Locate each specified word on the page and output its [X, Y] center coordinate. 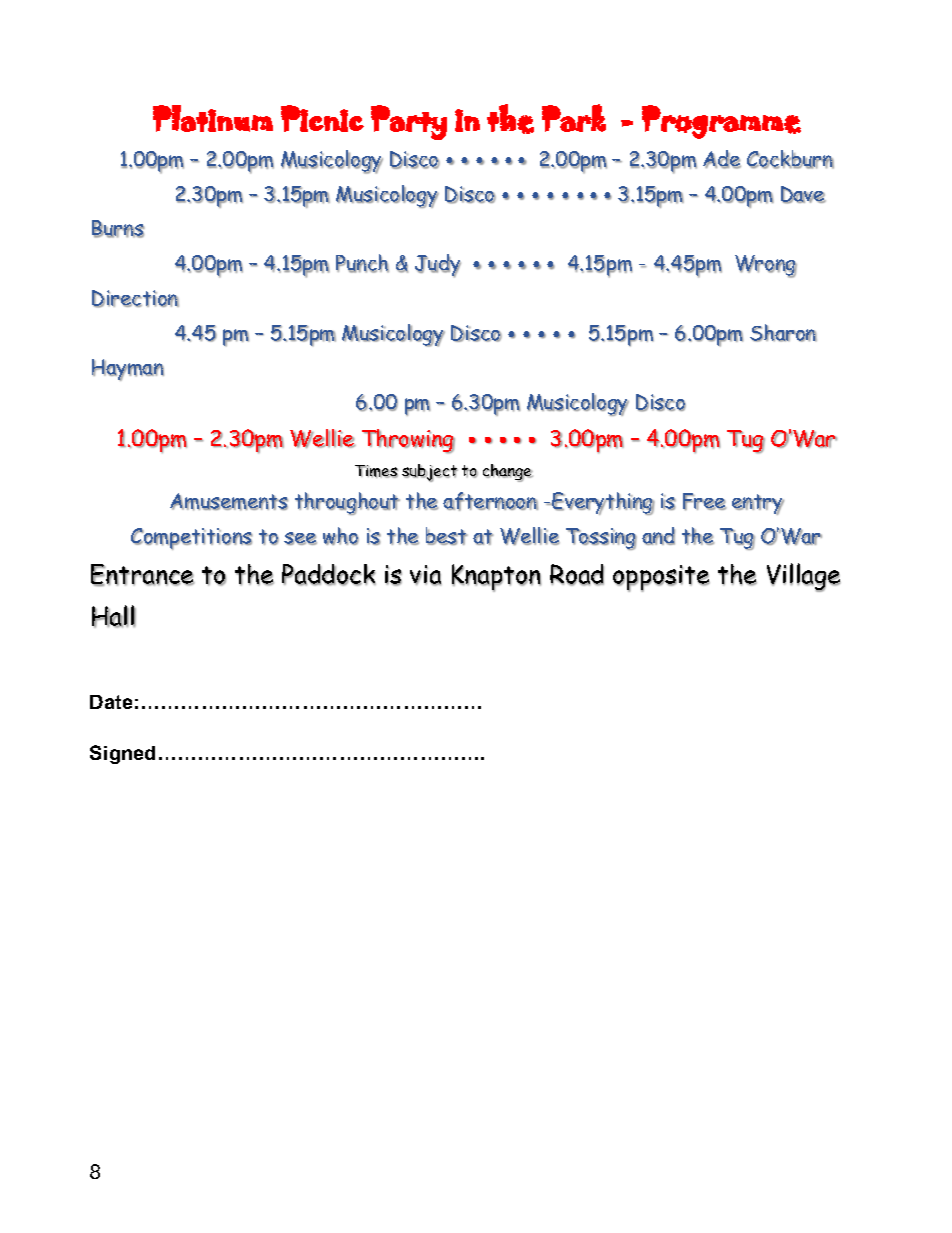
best [447, 536]
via [425, 575]
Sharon [783, 333]
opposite [661, 578]
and [658, 536]
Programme [721, 122]
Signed [122, 754]
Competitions [192, 539]
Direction [135, 299]
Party [409, 122]
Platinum [213, 118]
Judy [438, 266]
